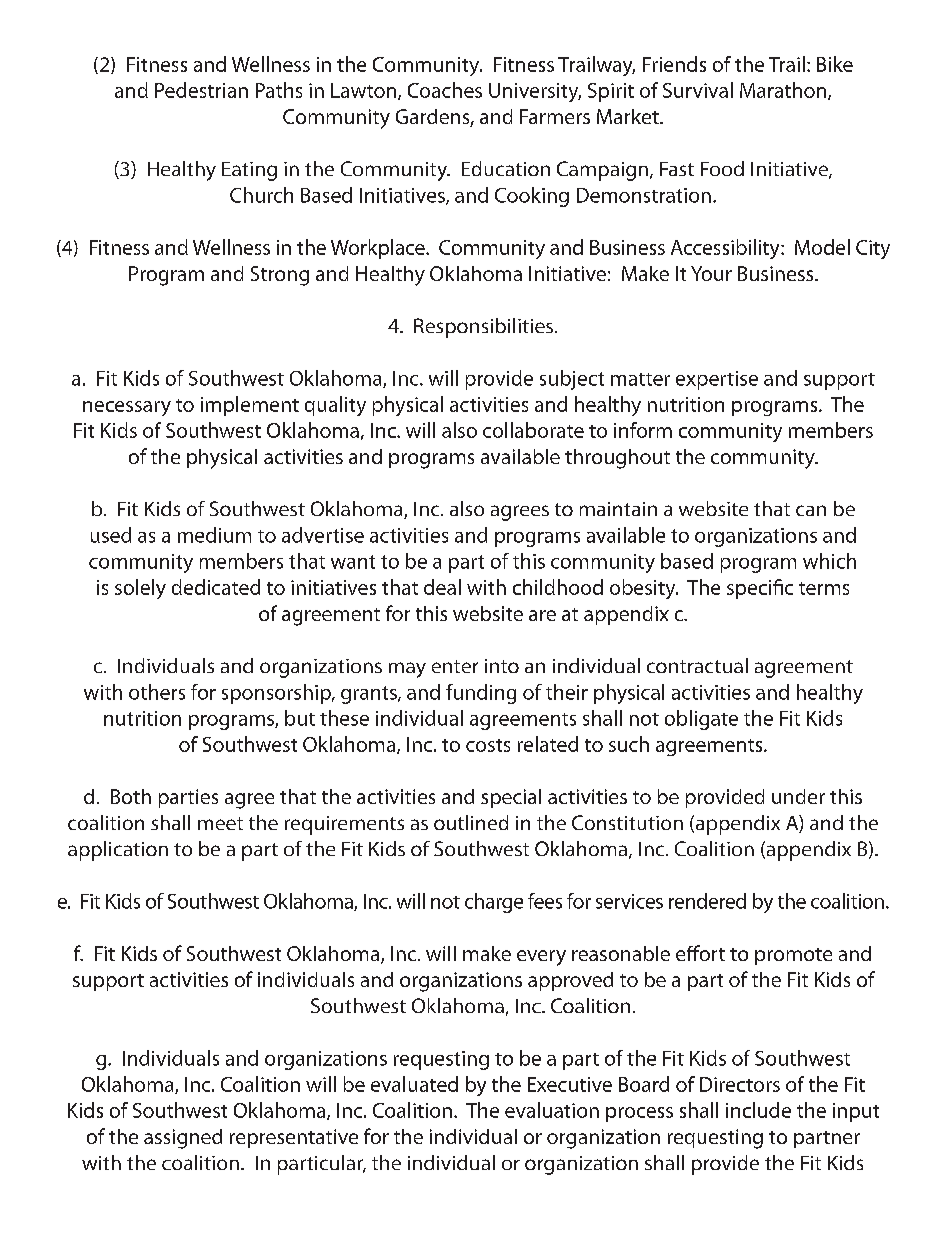 The image size is (952, 1233). Describe the element at coordinates (201, 90) in the page. I see `Pedestrian` at that location.
